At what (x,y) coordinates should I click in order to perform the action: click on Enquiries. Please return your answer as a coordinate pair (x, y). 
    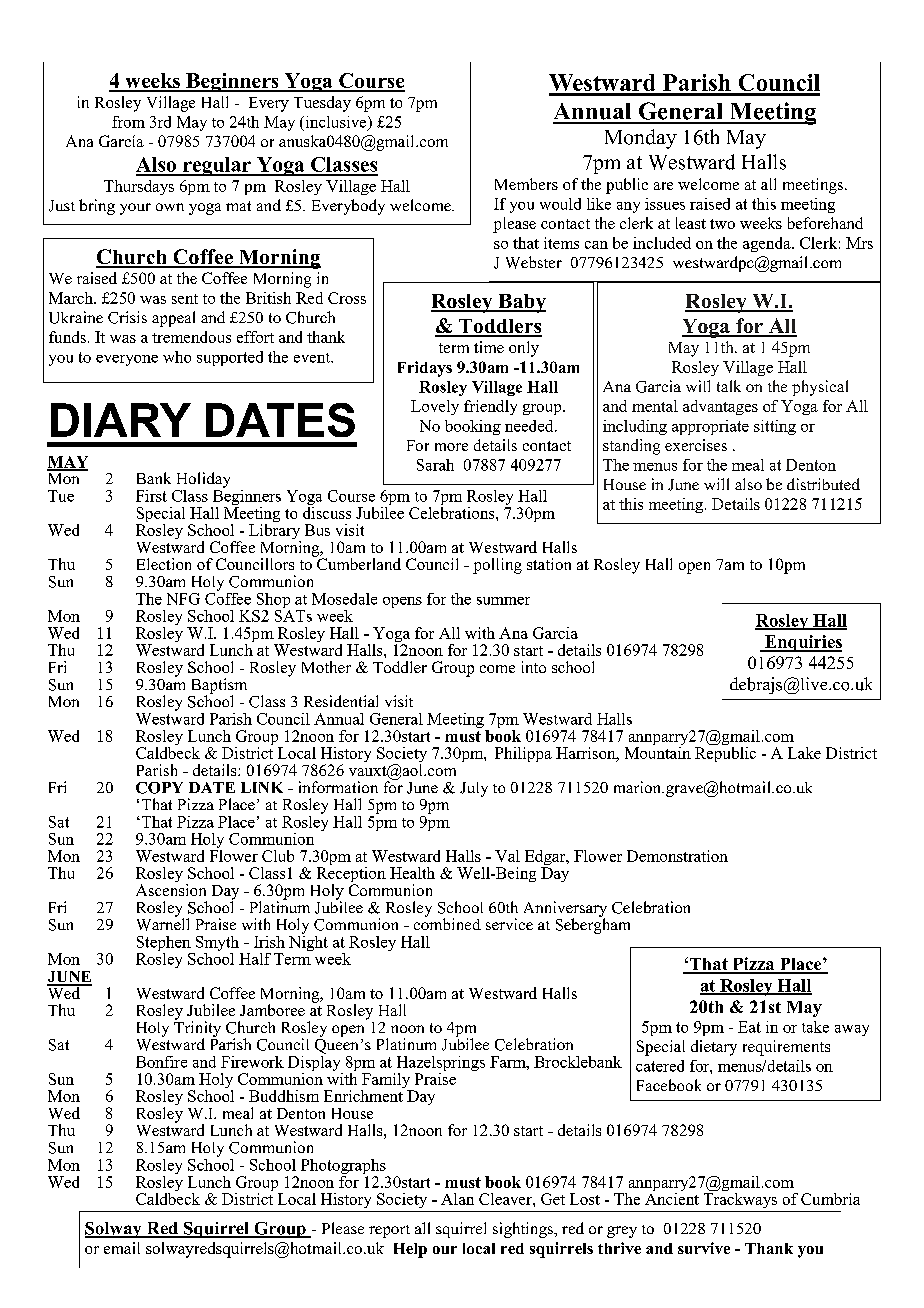
    Looking at the image, I should click on (802, 643).
